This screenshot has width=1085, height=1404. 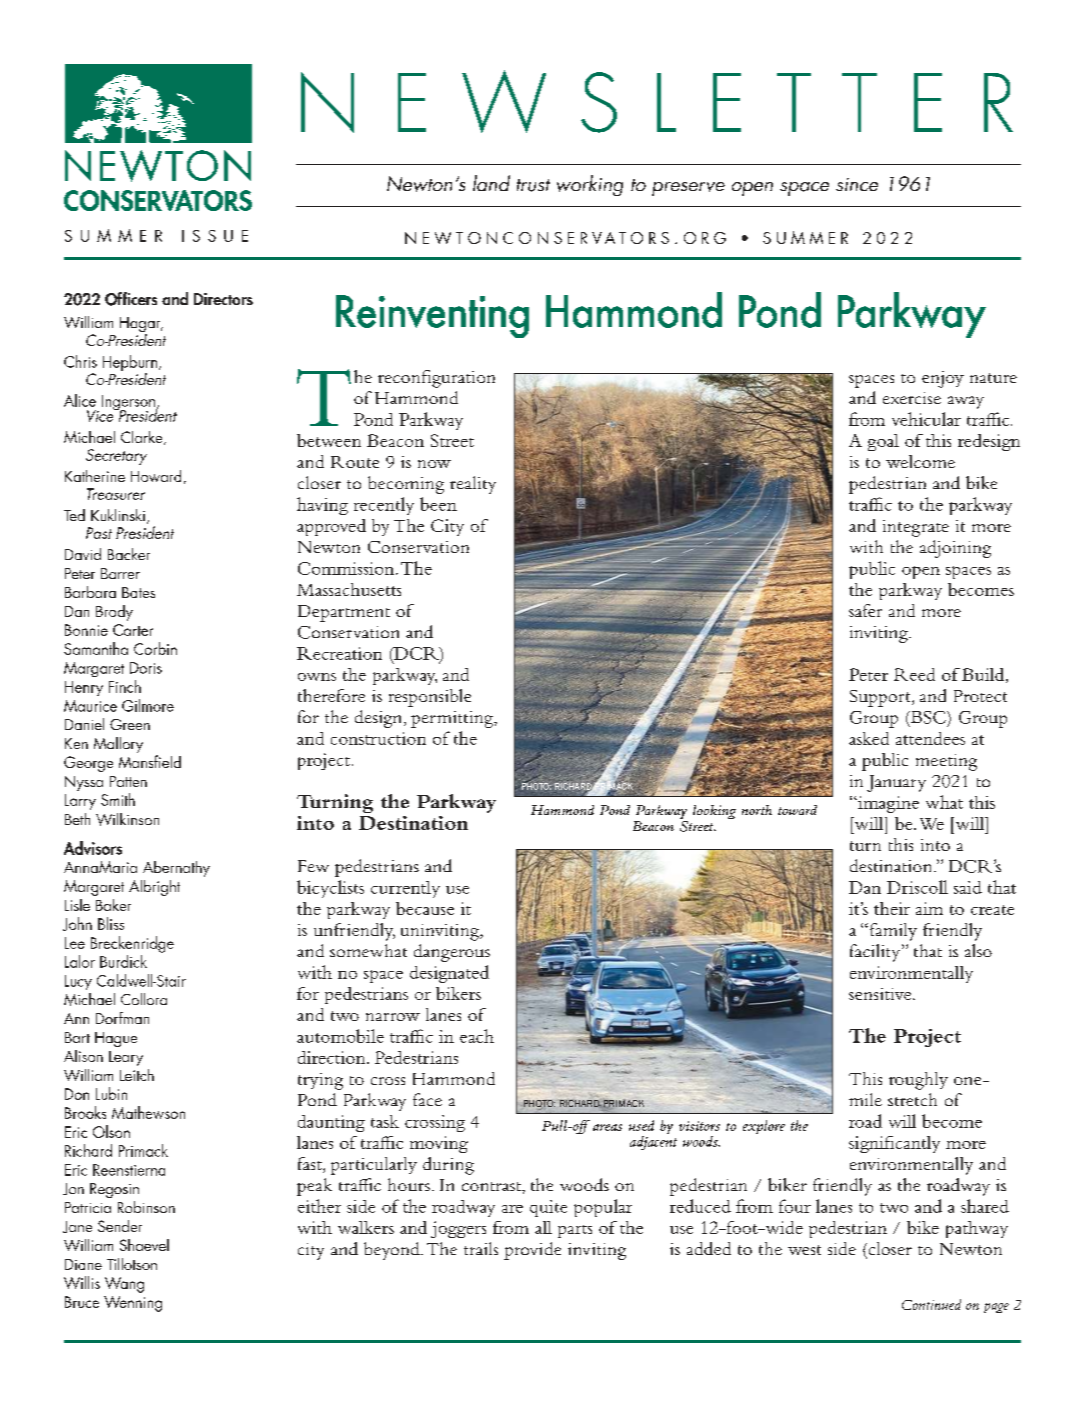 What do you see at coordinates (126, 1058) in the screenshot?
I see `Leary` at bounding box center [126, 1058].
